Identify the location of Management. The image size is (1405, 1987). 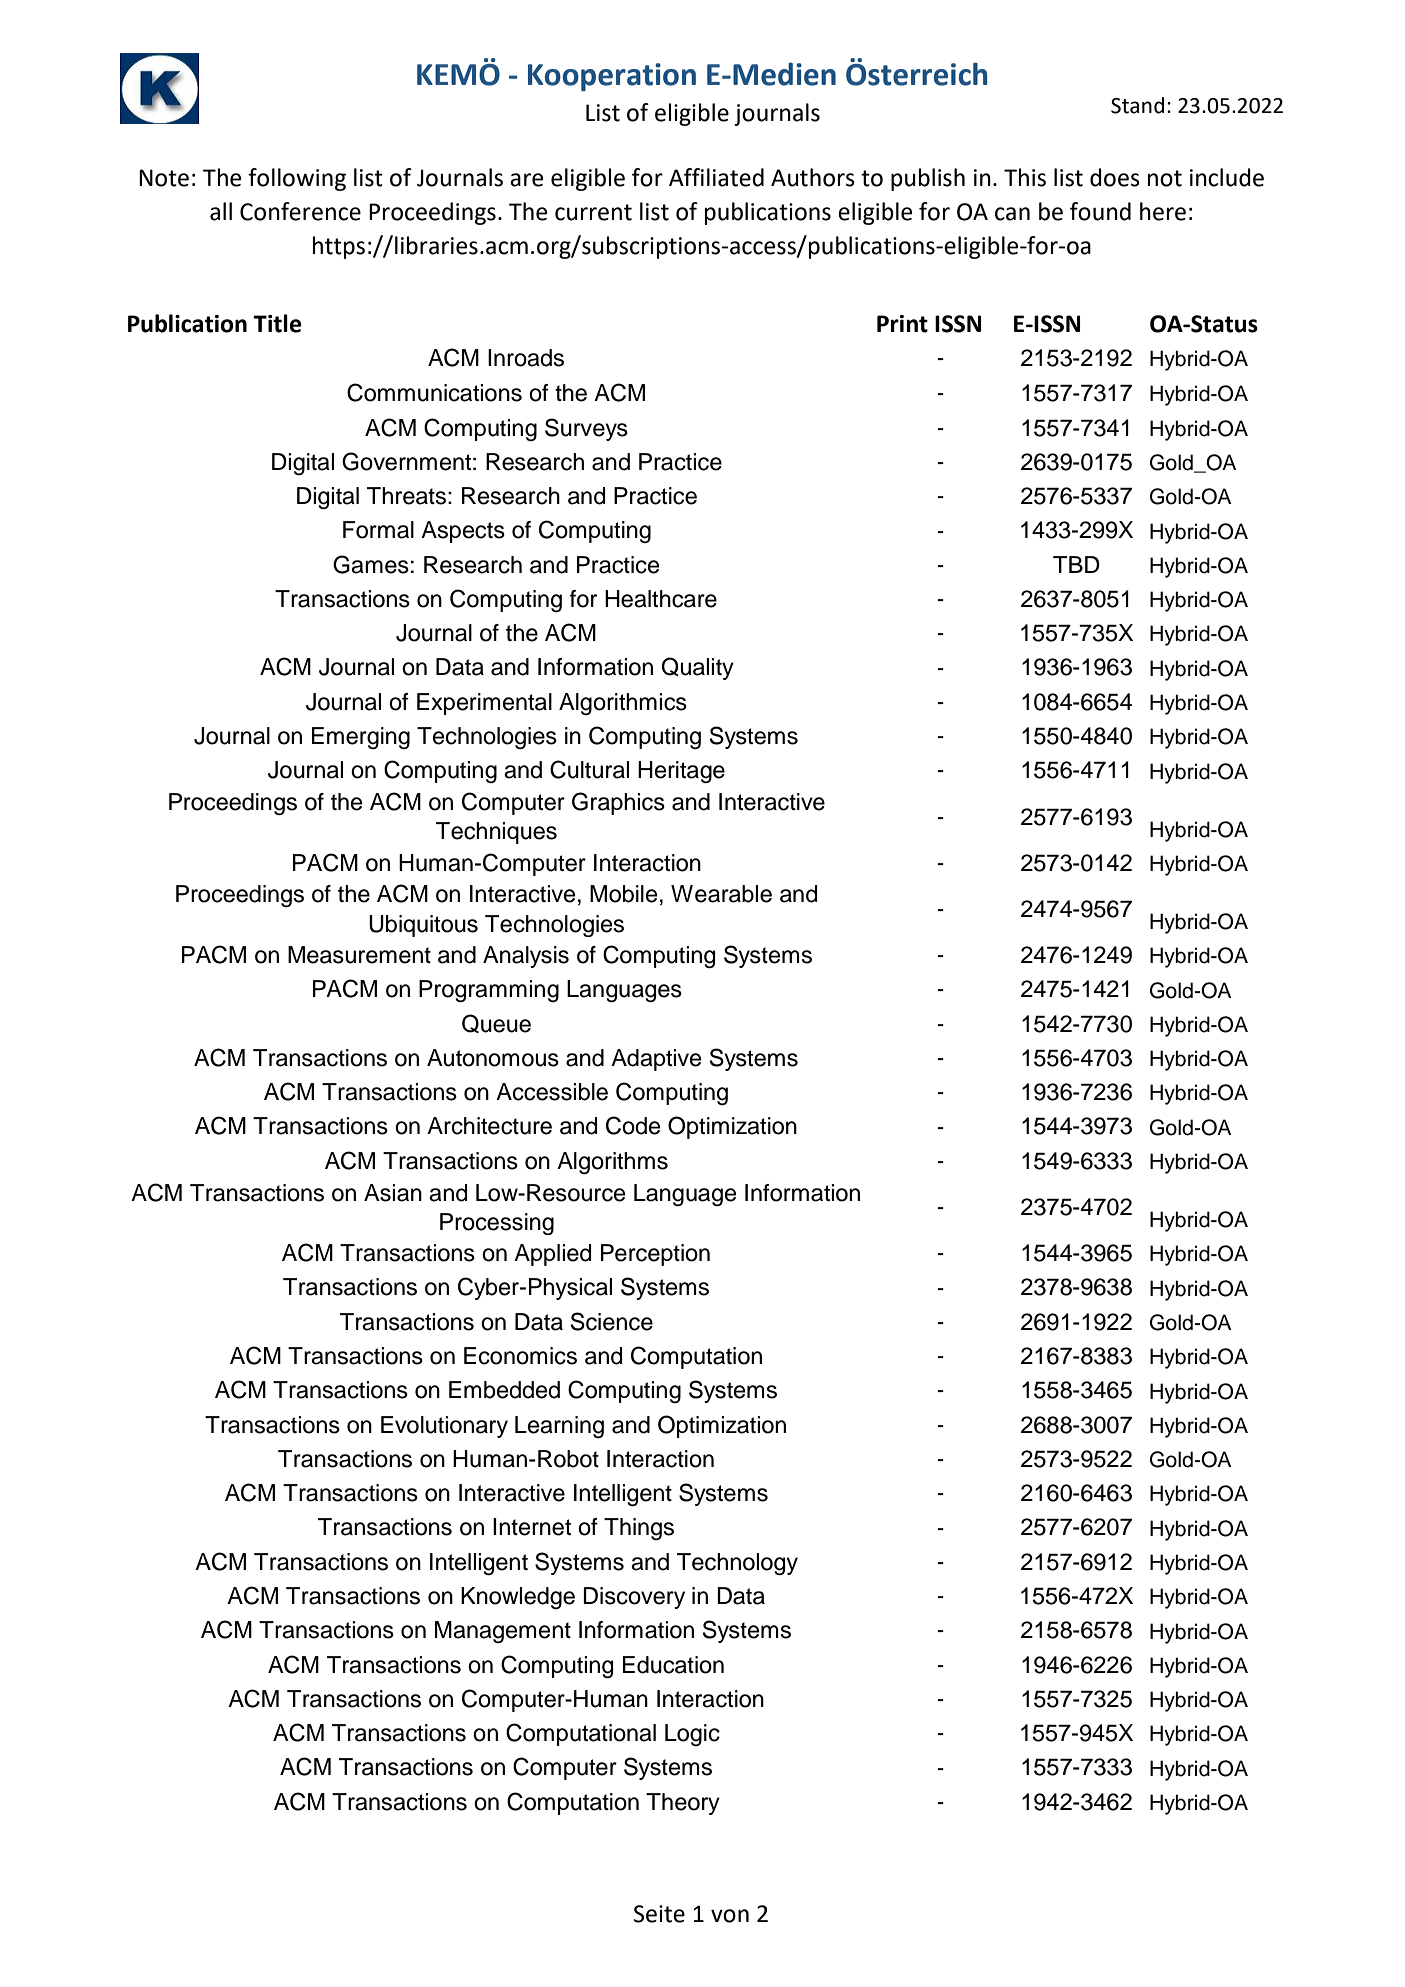
(503, 1632).
